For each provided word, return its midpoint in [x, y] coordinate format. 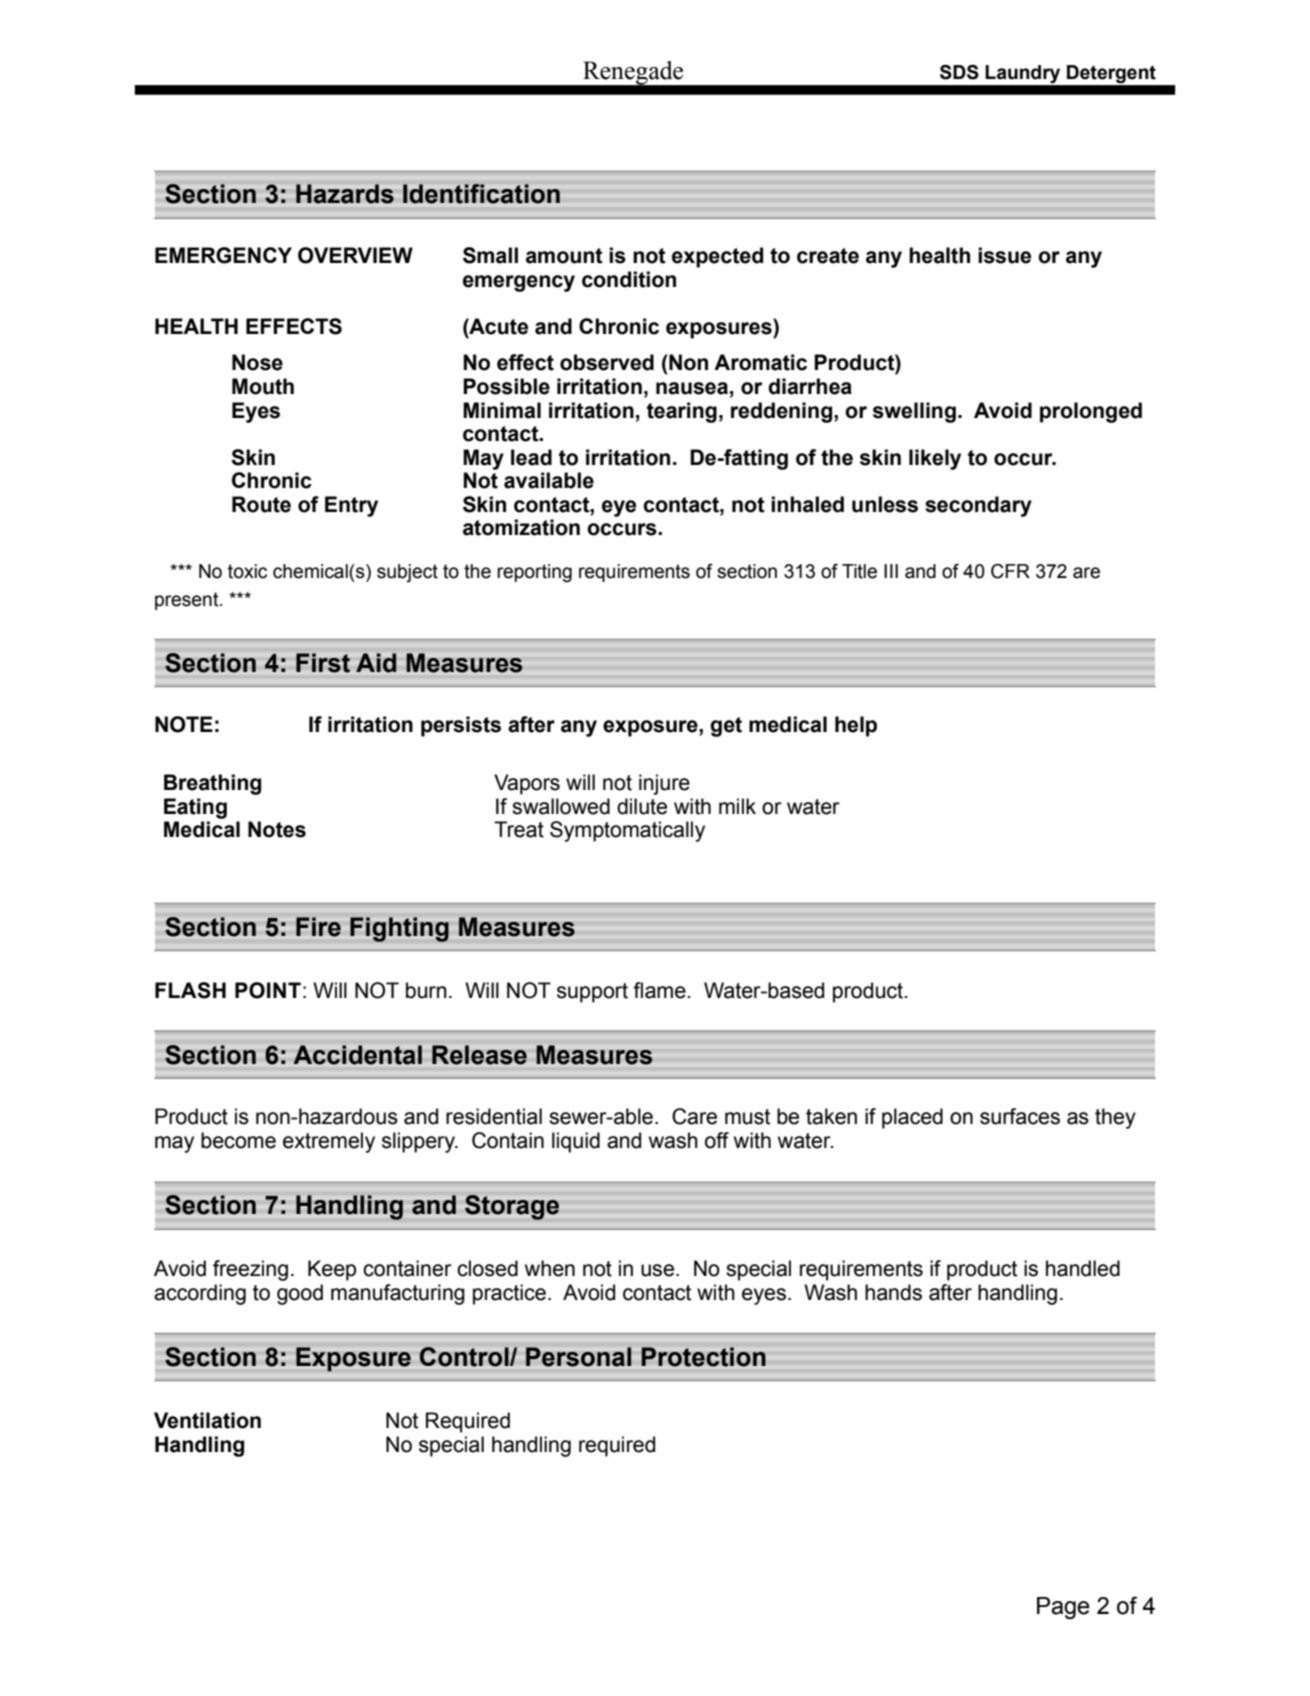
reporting [534, 573]
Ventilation [207, 1420]
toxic [247, 571]
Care [694, 1116]
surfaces [1020, 1116]
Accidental [358, 1055]
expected [717, 257]
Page [1063, 1608]
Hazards [345, 194]
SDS [959, 72]
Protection [704, 1357]
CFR [1010, 571]
